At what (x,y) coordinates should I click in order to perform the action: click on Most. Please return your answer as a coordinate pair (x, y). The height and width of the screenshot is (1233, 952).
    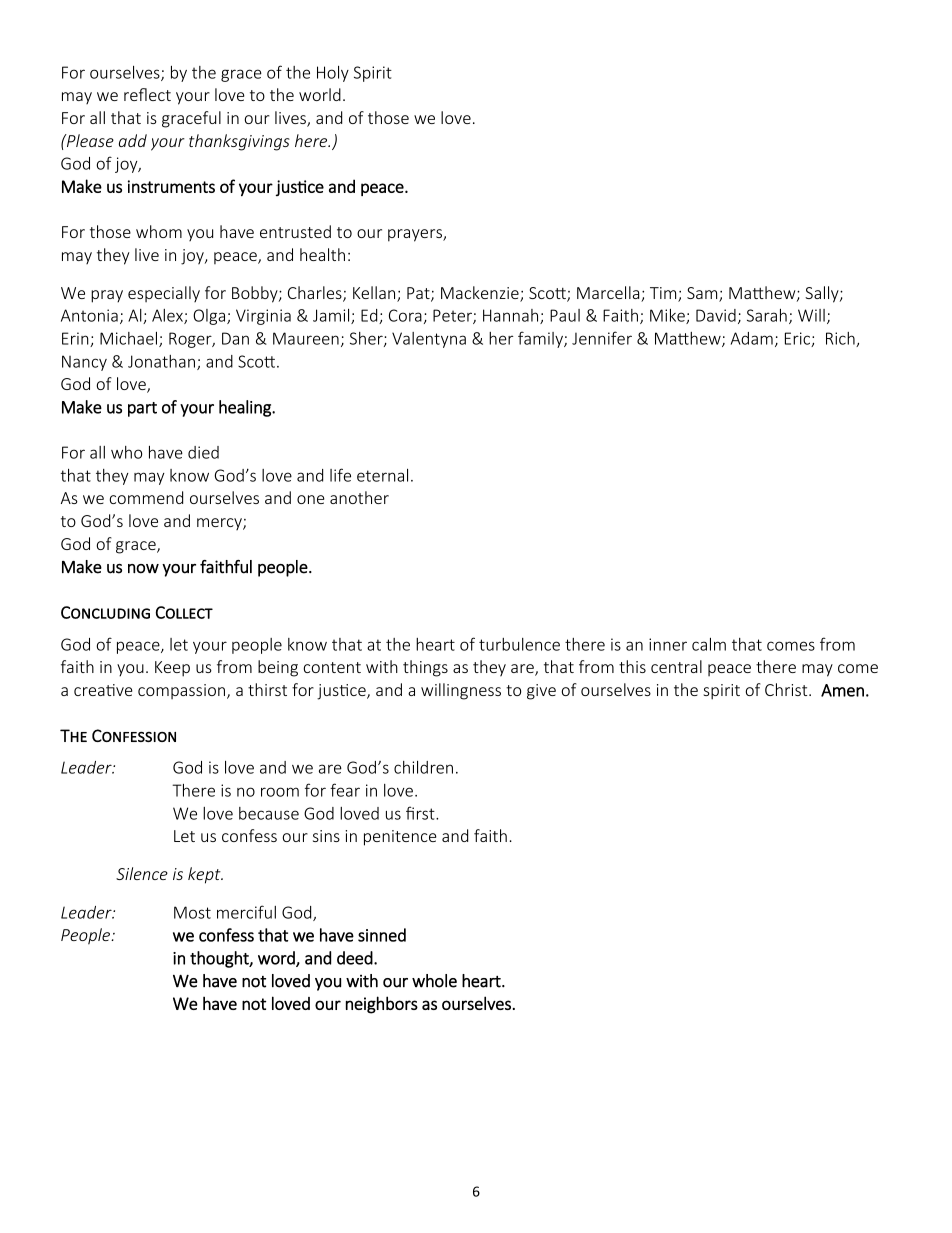
    Looking at the image, I should click on (192, 912).
